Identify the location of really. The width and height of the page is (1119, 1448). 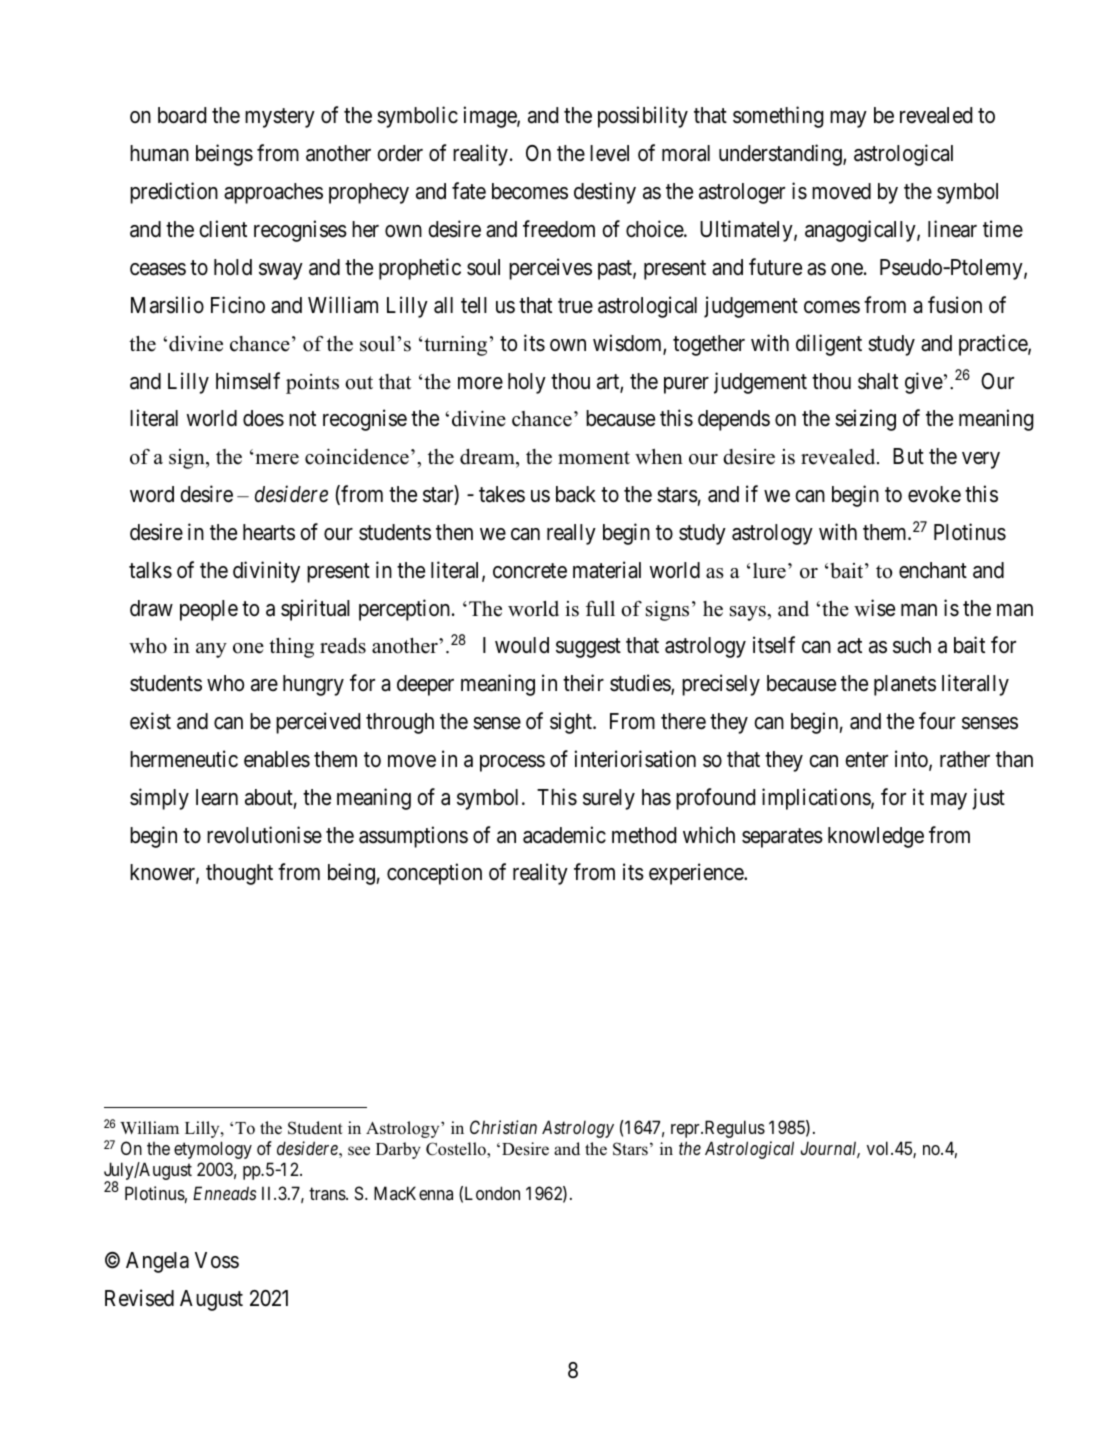
(571, 534).
